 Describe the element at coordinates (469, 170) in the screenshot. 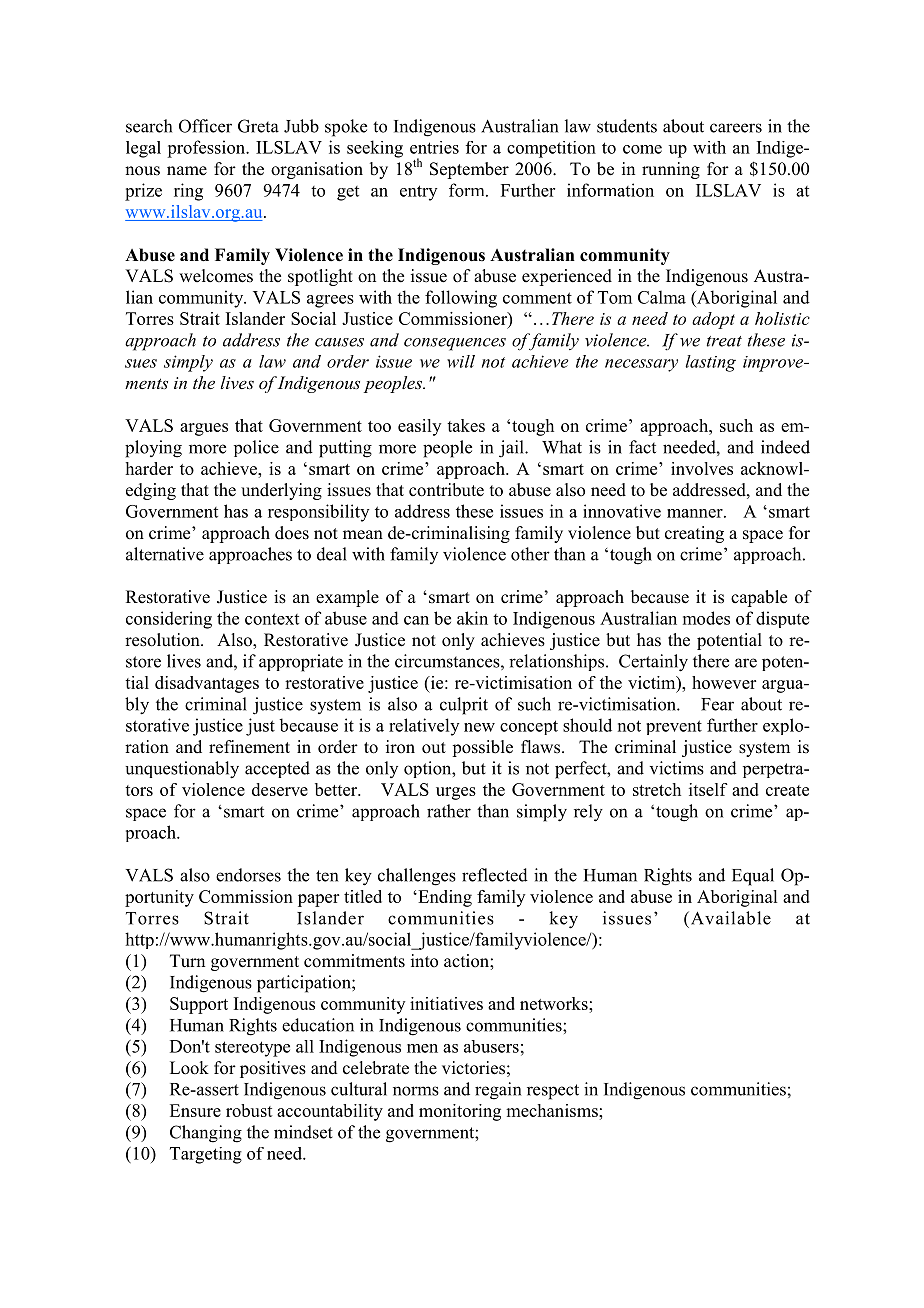

I see `September` at that location.
